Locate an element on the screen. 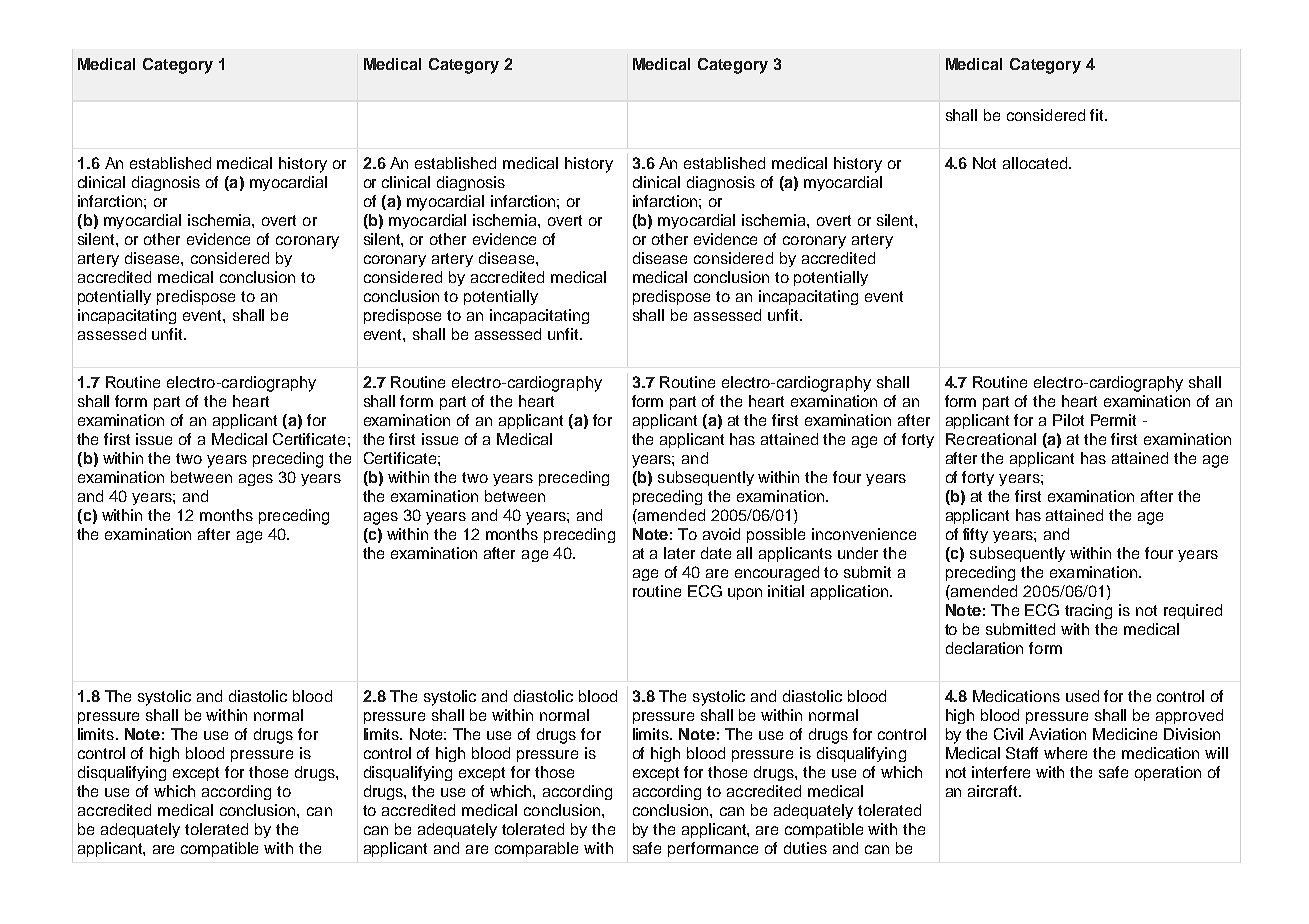 This screenshot has width=1309, height=924. duties is located at coordinates (805, 848).
